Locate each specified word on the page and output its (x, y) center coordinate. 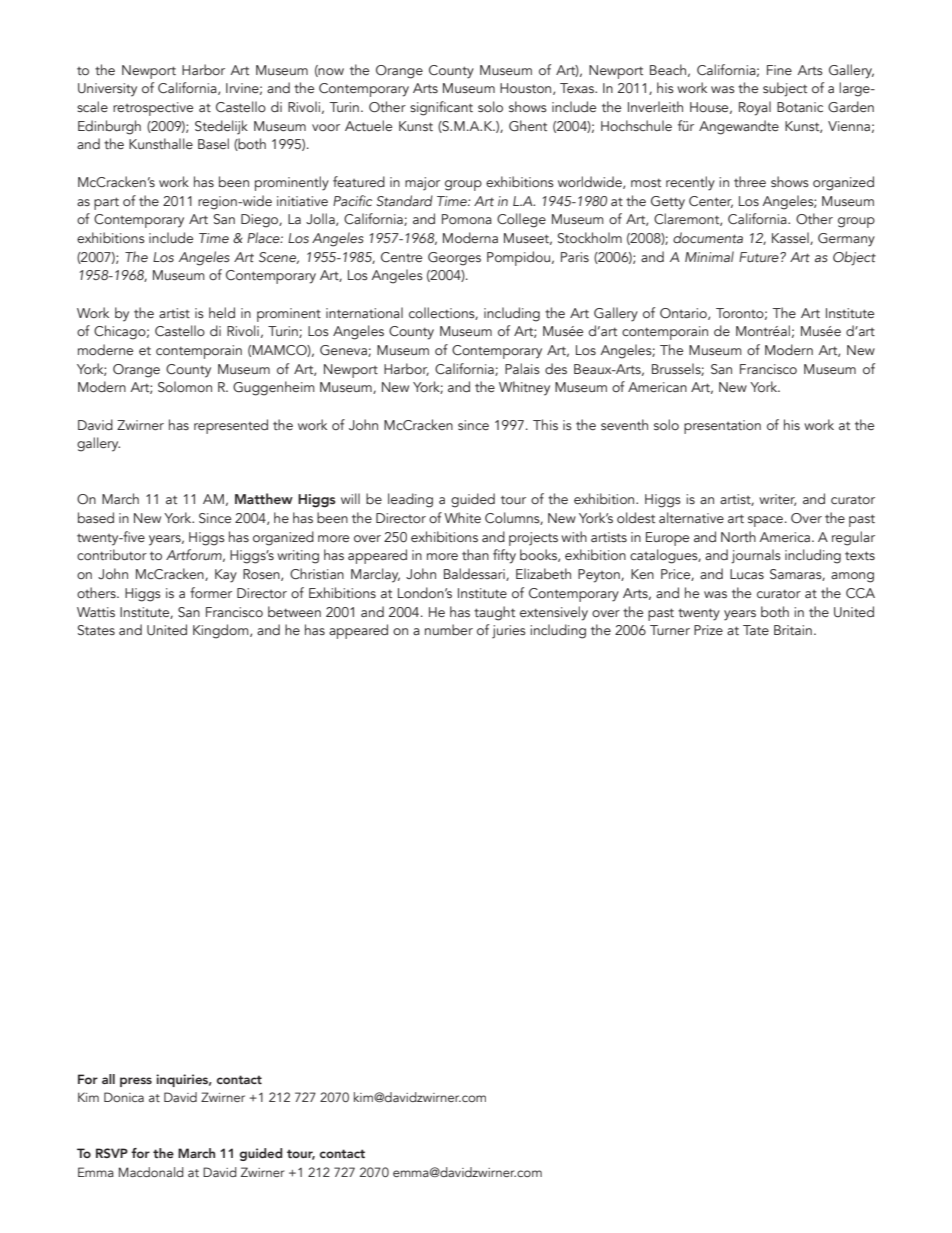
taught (494, 613)
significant (441, 108)
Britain (793, 630)
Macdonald (151, 1172)
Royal (755, 108)
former (211, 592)
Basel (213, 143)
